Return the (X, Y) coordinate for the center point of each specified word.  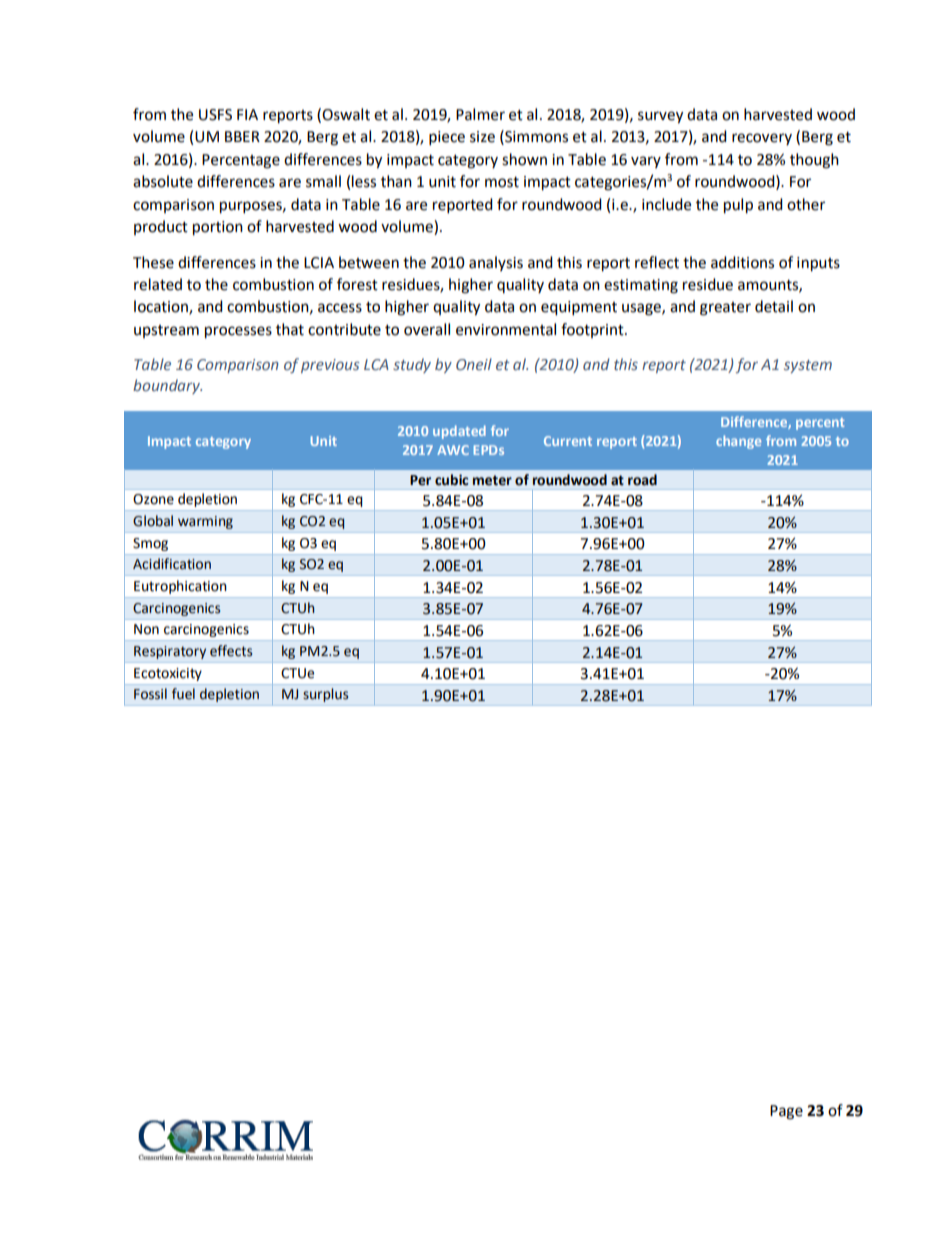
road (642, 480)
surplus (325, 695)
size (482, 137)
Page (786, 1112)
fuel (183, 694)
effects (231, 651)
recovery (762, 139)
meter (492, 480)
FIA (247, 114)
